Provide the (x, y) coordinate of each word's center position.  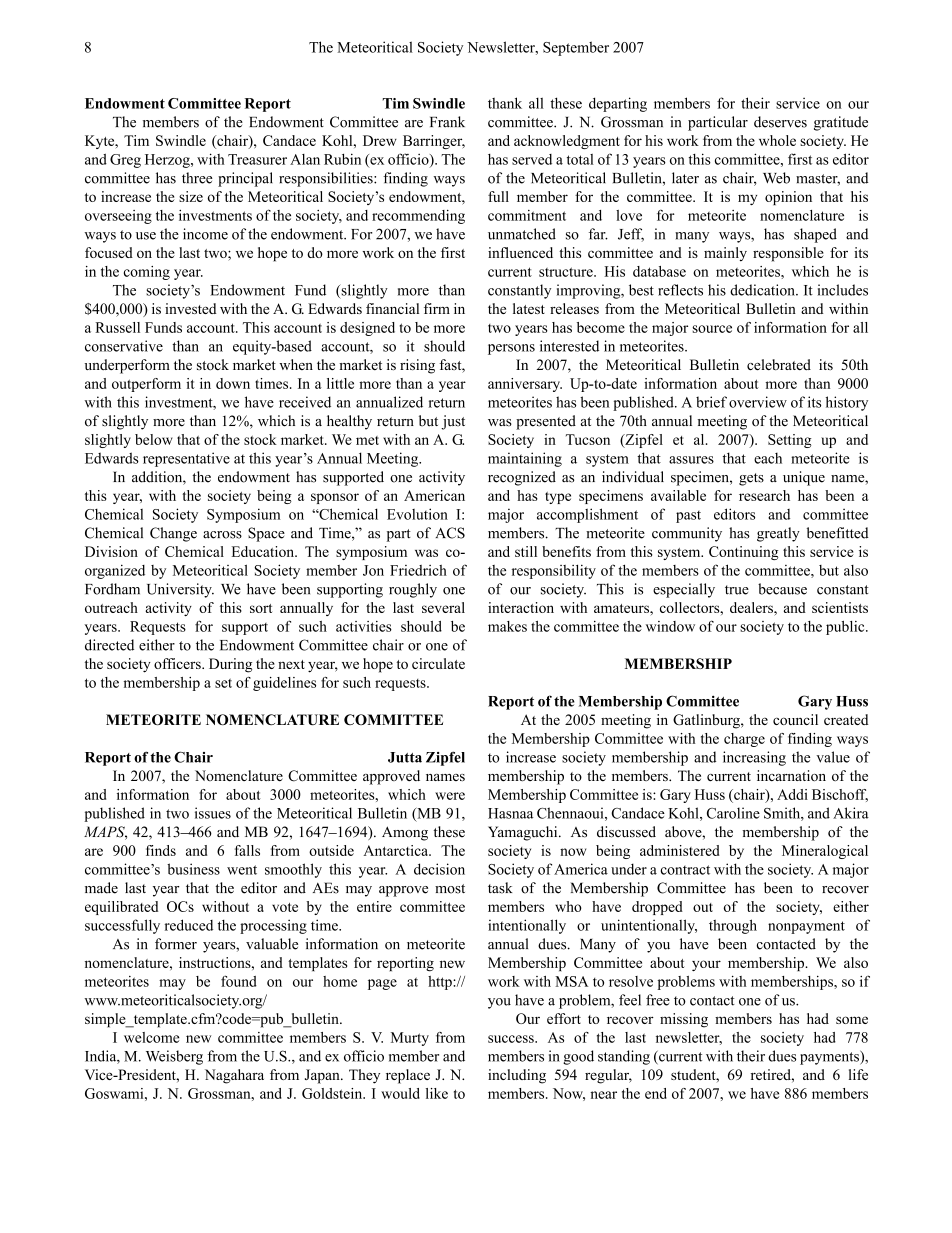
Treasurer (257, 159)
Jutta (405, 757)
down (233, 383)
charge (744, 740)
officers (178, 663)
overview (758, 402)
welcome (152, 1037)
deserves (780, 122)
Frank (447, 122)
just (453, 422)
